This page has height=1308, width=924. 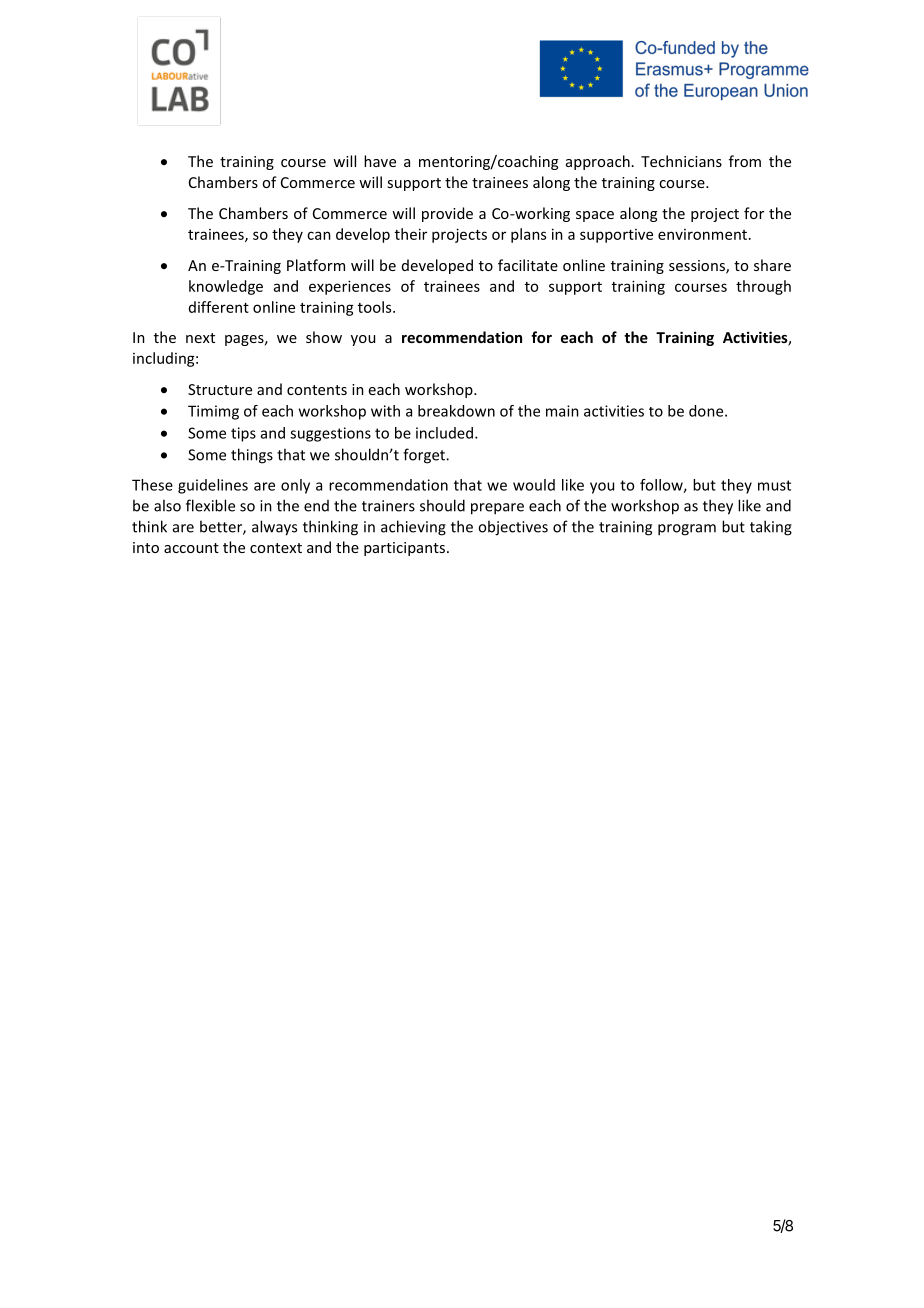 What do you see at coordinates (380, 161) in the page?
I see `have` at bounding box center [380, 161].
